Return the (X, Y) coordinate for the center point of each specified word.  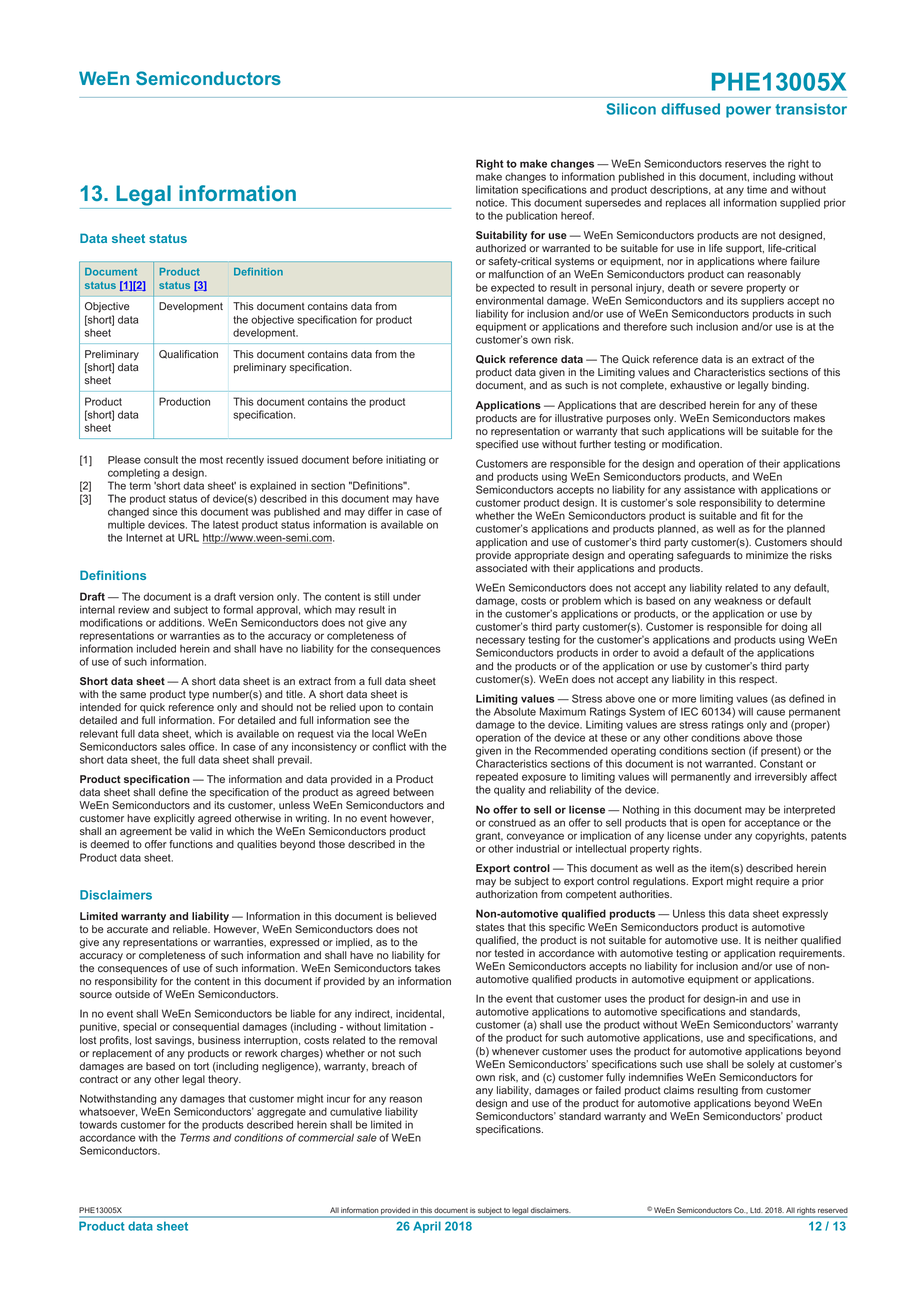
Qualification (188, 354)
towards (98, 1125)
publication (531, 216)
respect (758, 680)
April (427, 1227)
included (156, 648)
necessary (500, 643)
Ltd (755, 1210)
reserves (745, 164)
